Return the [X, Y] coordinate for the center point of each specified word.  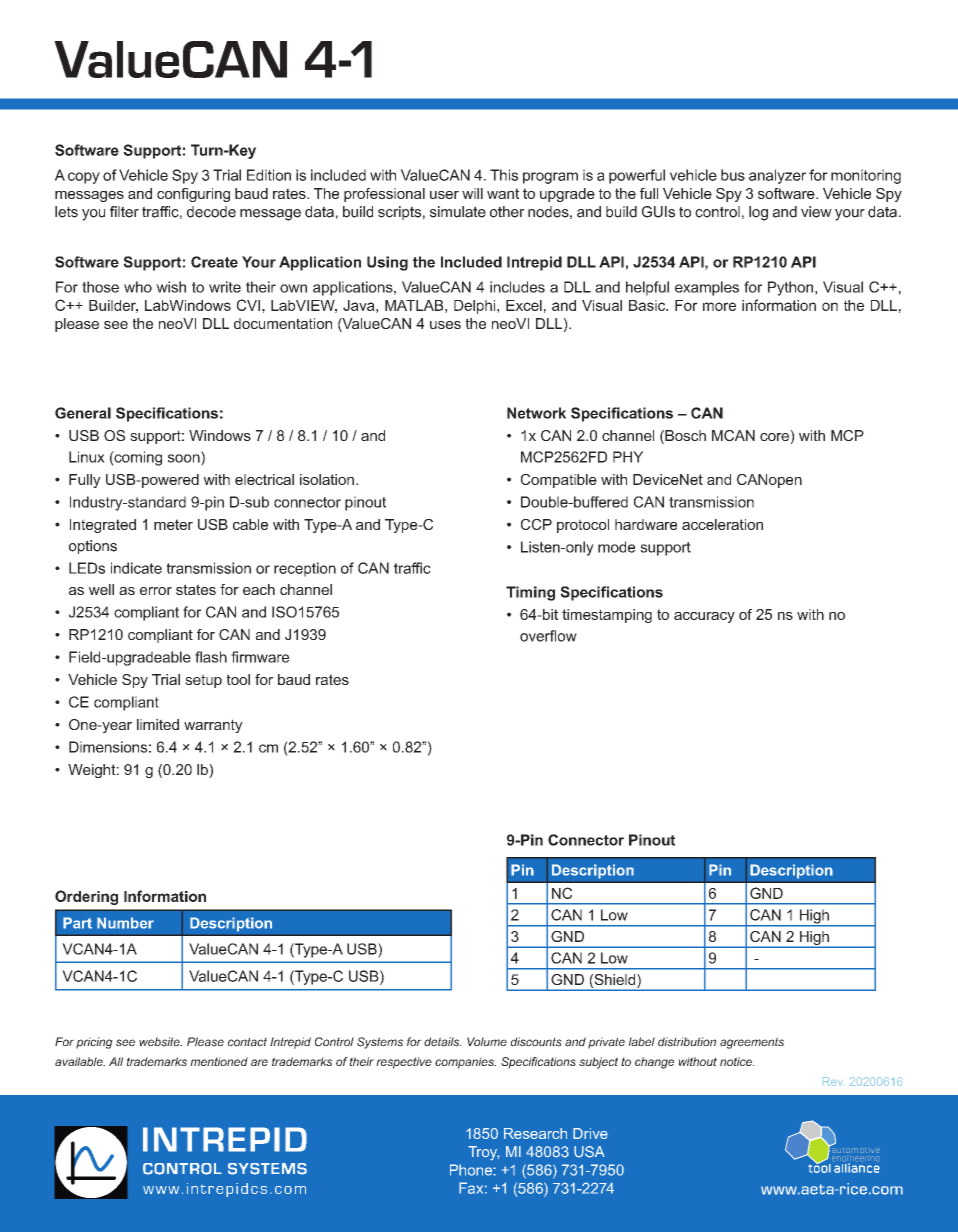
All [116, 1061]
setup [203, 681]
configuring [193, 195]
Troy [484, 1153]
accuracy [704, 617]
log [758, 213]
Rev [832, 1081]
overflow [548, 636]
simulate [458, 212]
